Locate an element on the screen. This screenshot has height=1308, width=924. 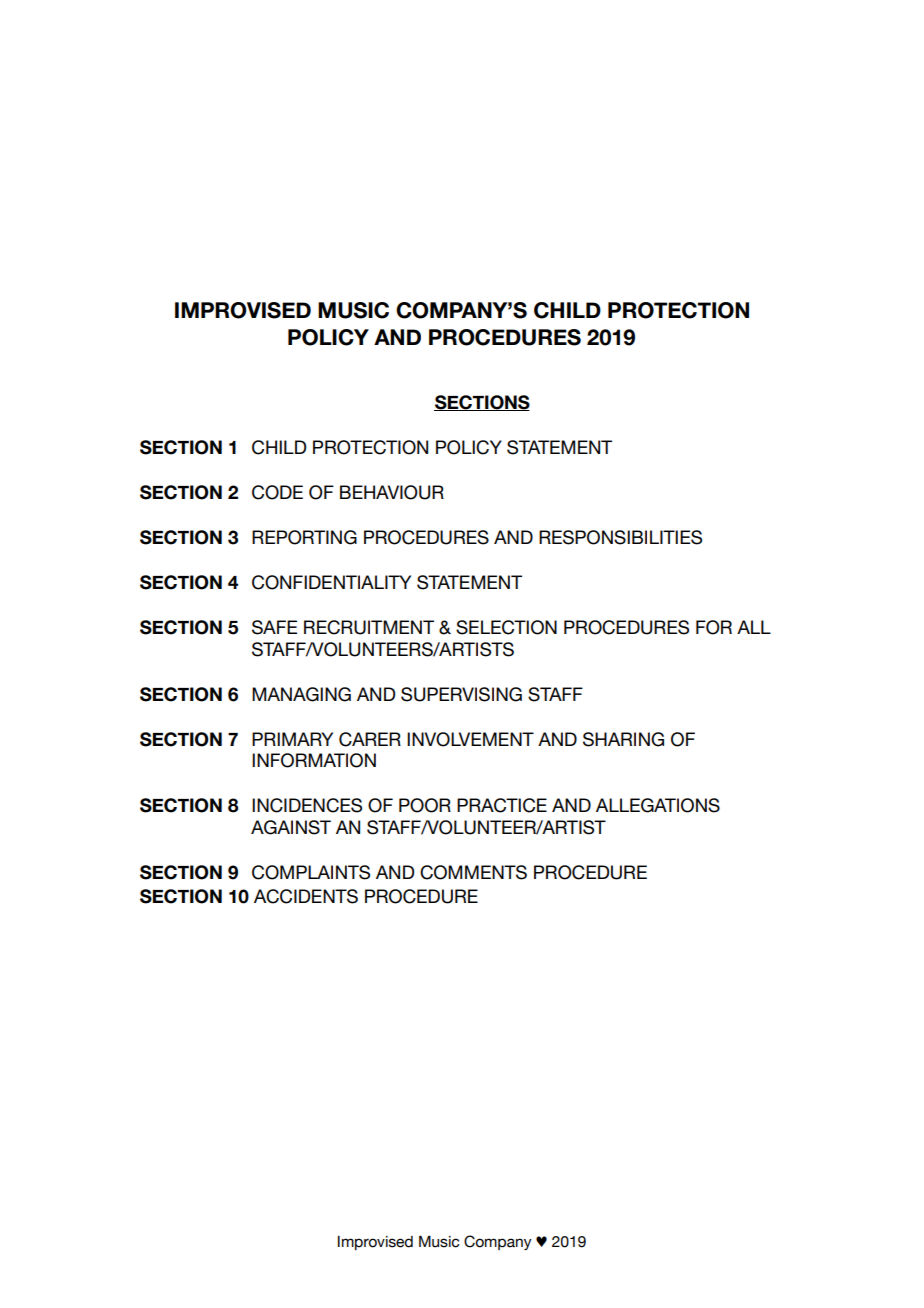
RESPONSIBILITIES is located at coordinates (620, 537).
